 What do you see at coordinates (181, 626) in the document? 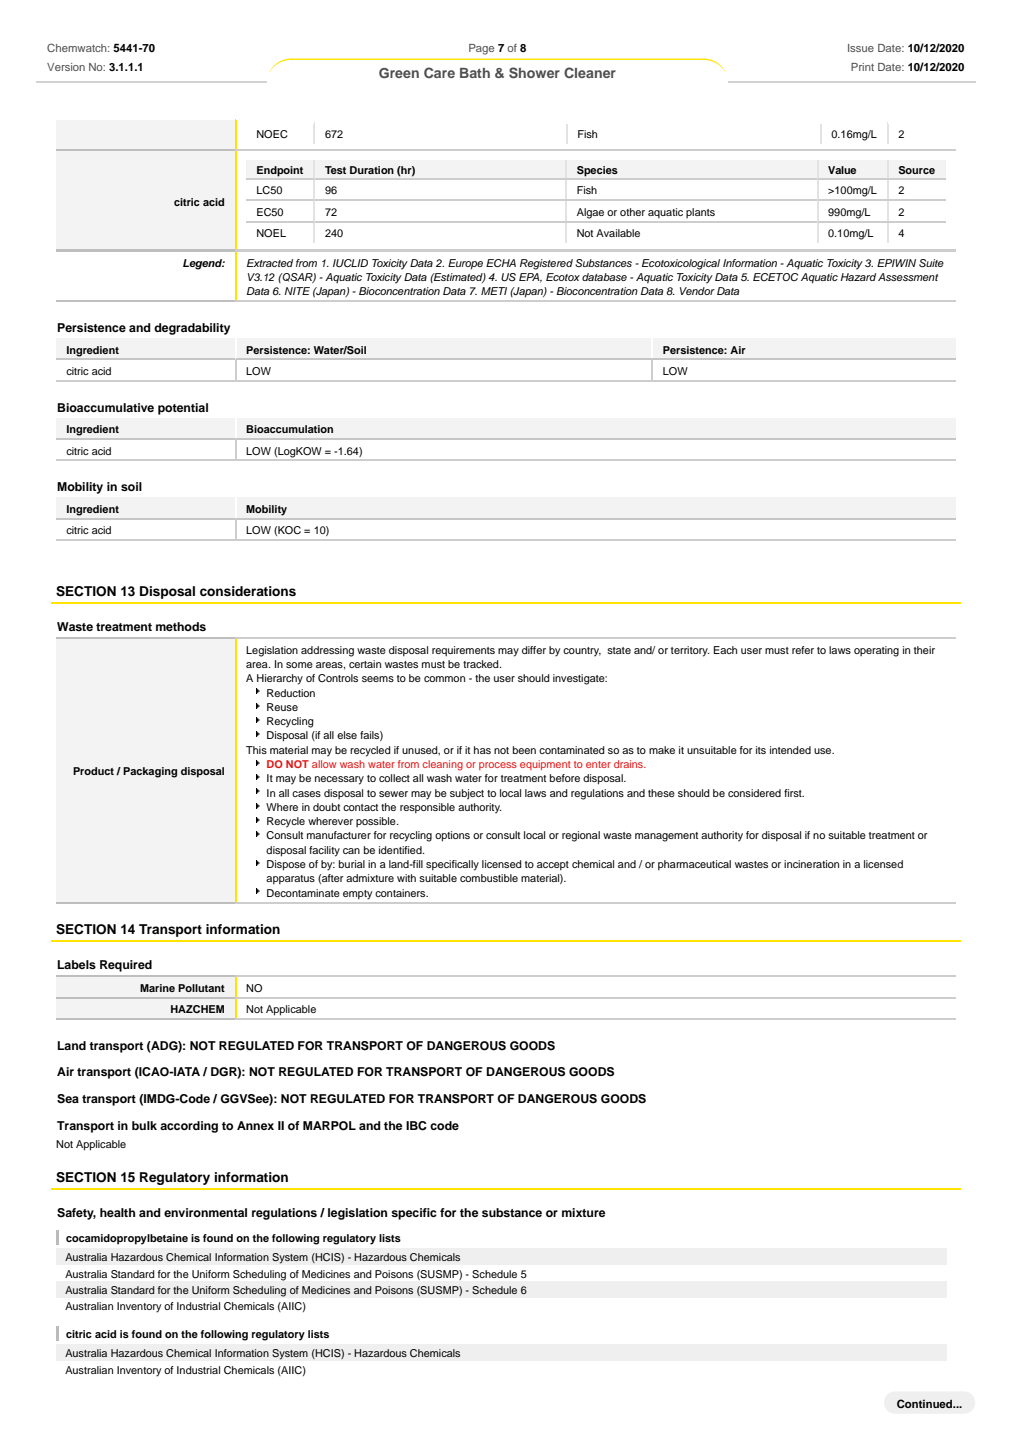
I see `methods` at bounding box center [181, 626].
